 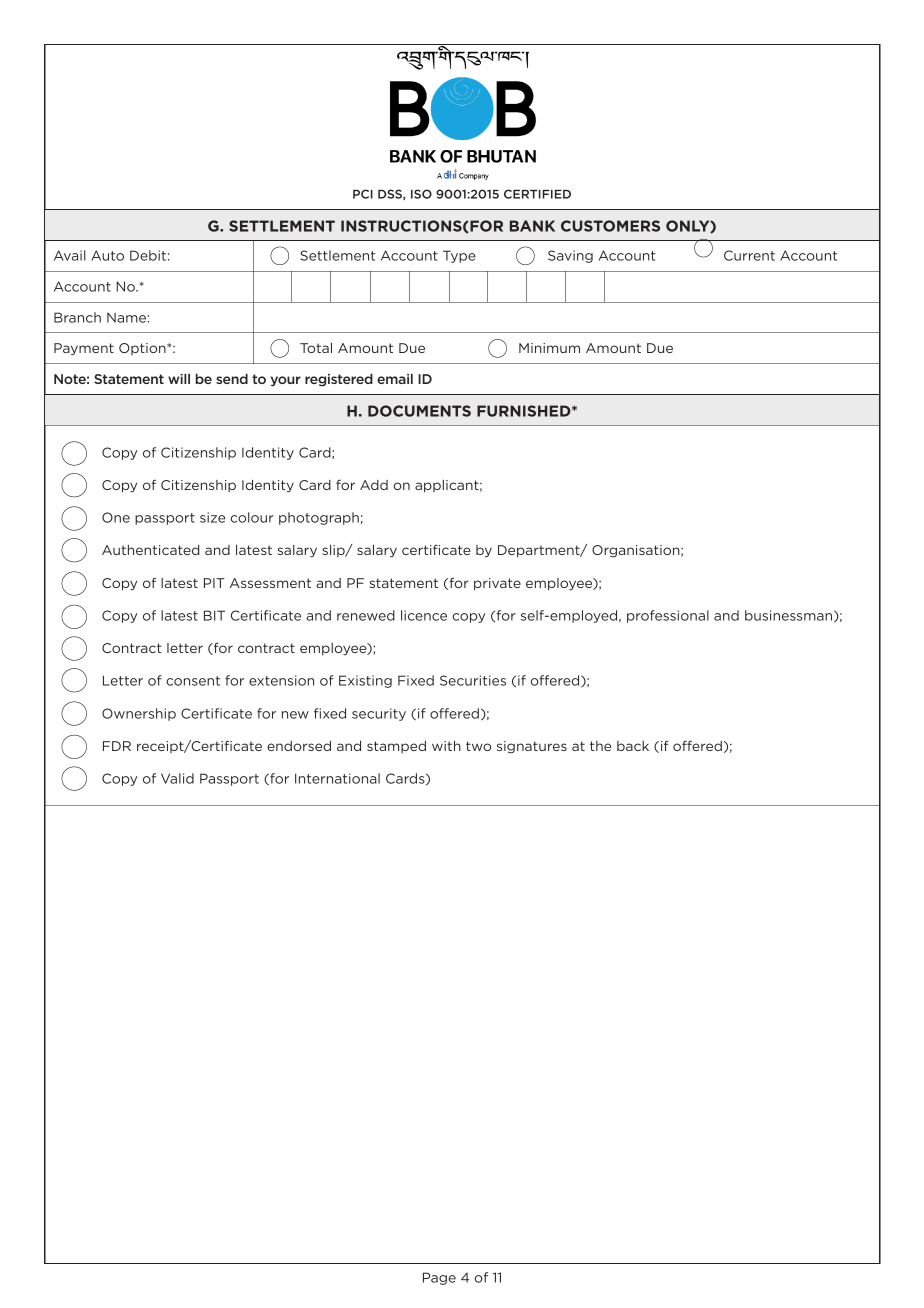 I want to click on back, so click(x=633, y=746).
